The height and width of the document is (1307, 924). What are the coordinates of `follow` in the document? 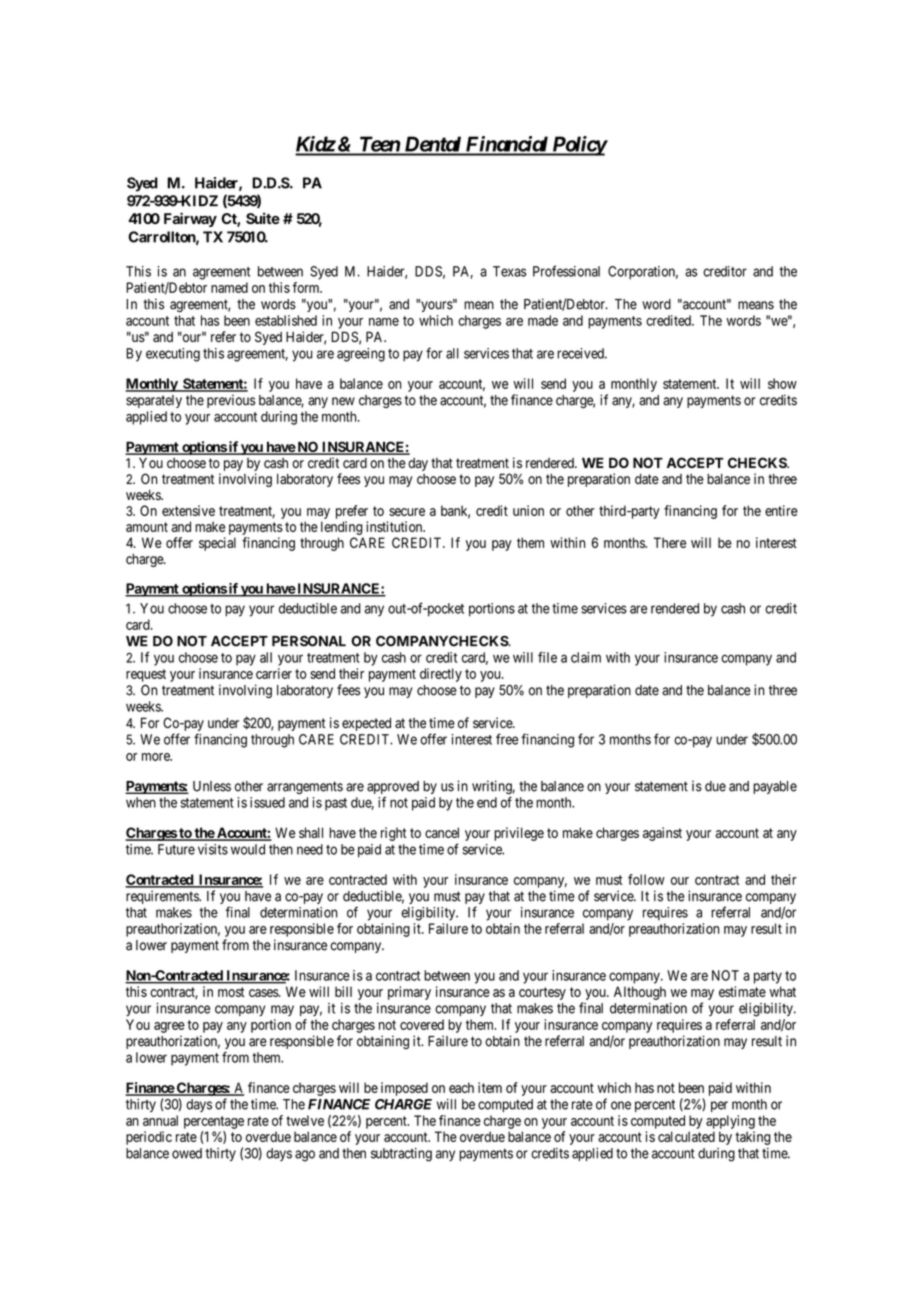 It's located at (646, 879).
